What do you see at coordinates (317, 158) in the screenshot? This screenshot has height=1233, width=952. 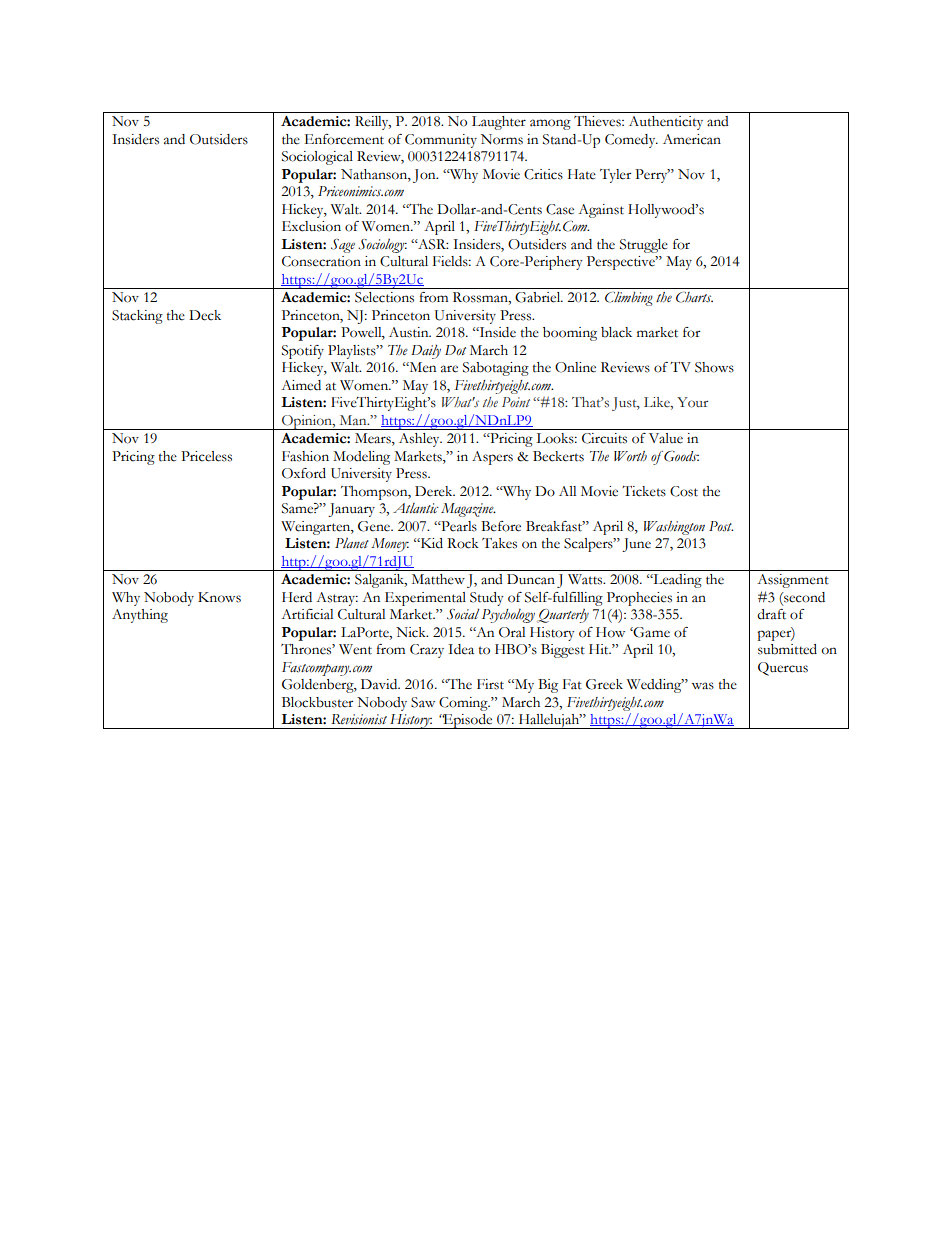 I see `Sociological` at bounding box center [317, 158].
